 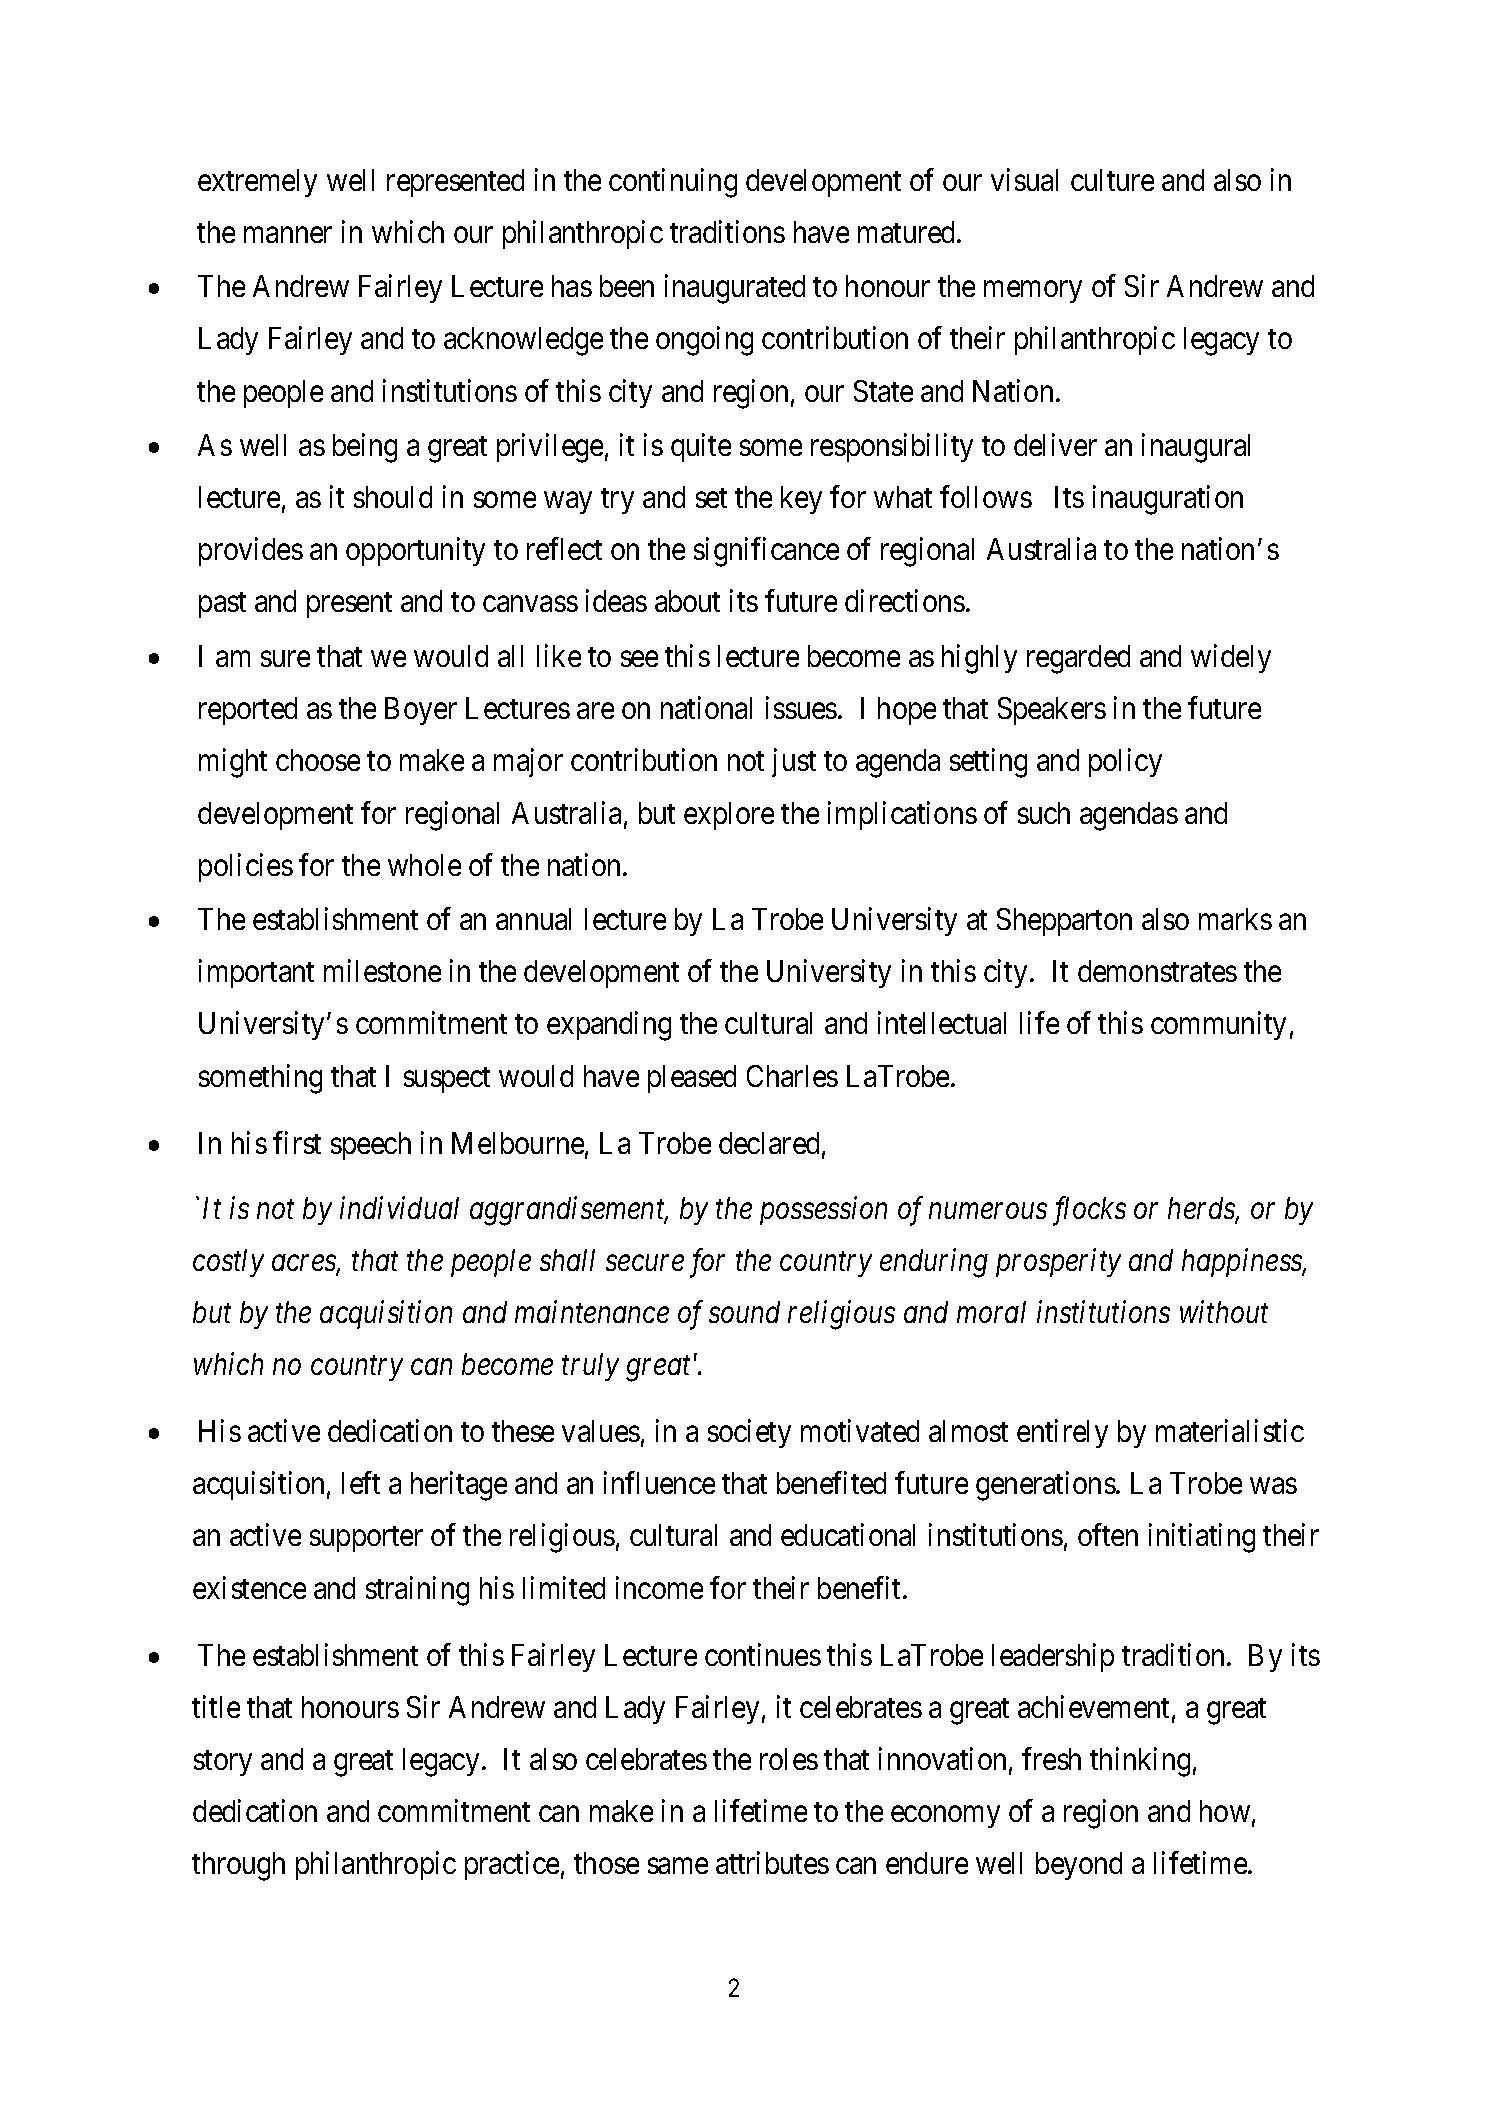 I want to click on manner, so click(x=288, y=235).
